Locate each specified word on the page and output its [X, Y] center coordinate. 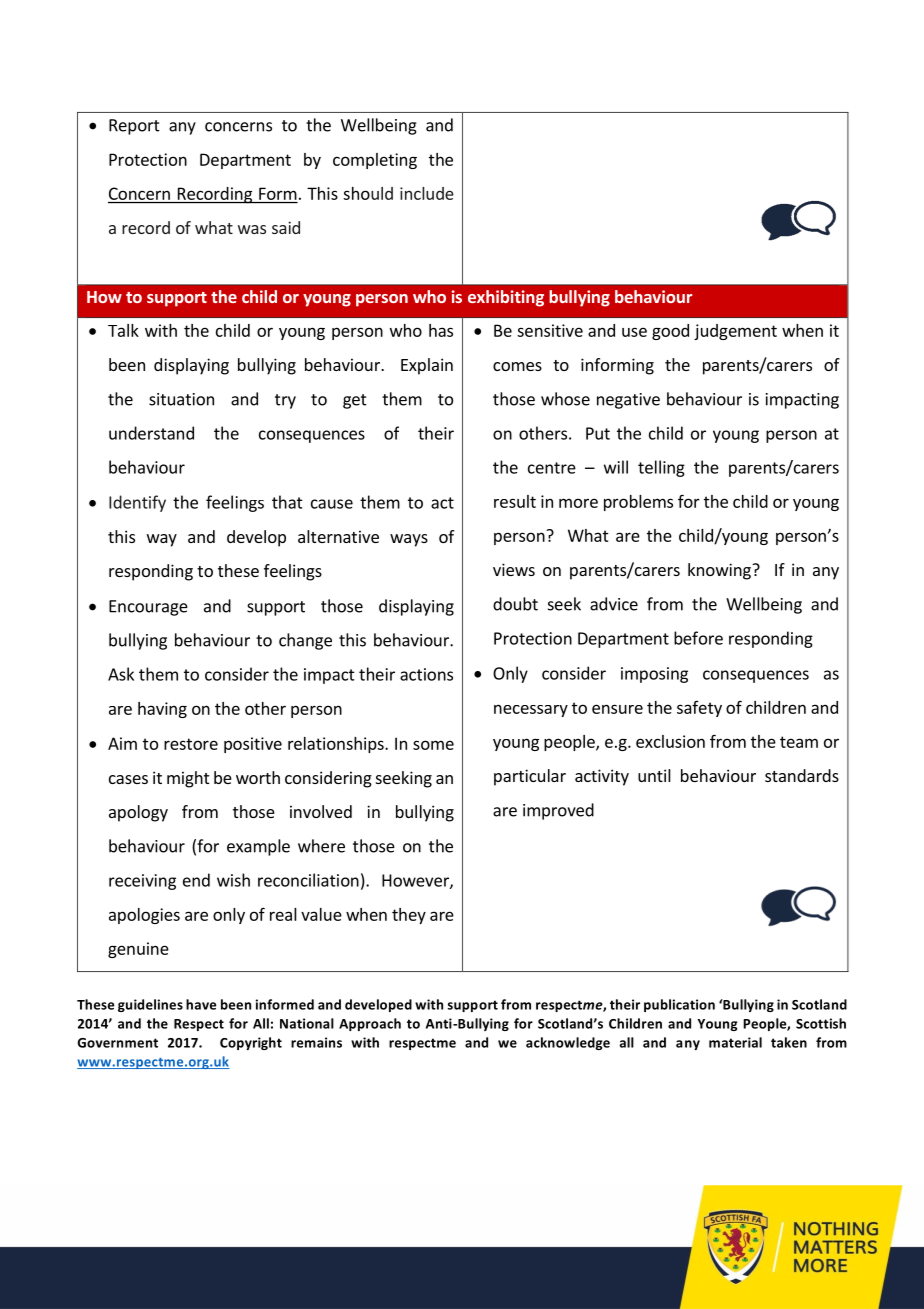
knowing [720, 571]
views [514, 569]
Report [134, 127]
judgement [735, 332]
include [427, 193]
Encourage [148, 608]
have [201, 1004]
